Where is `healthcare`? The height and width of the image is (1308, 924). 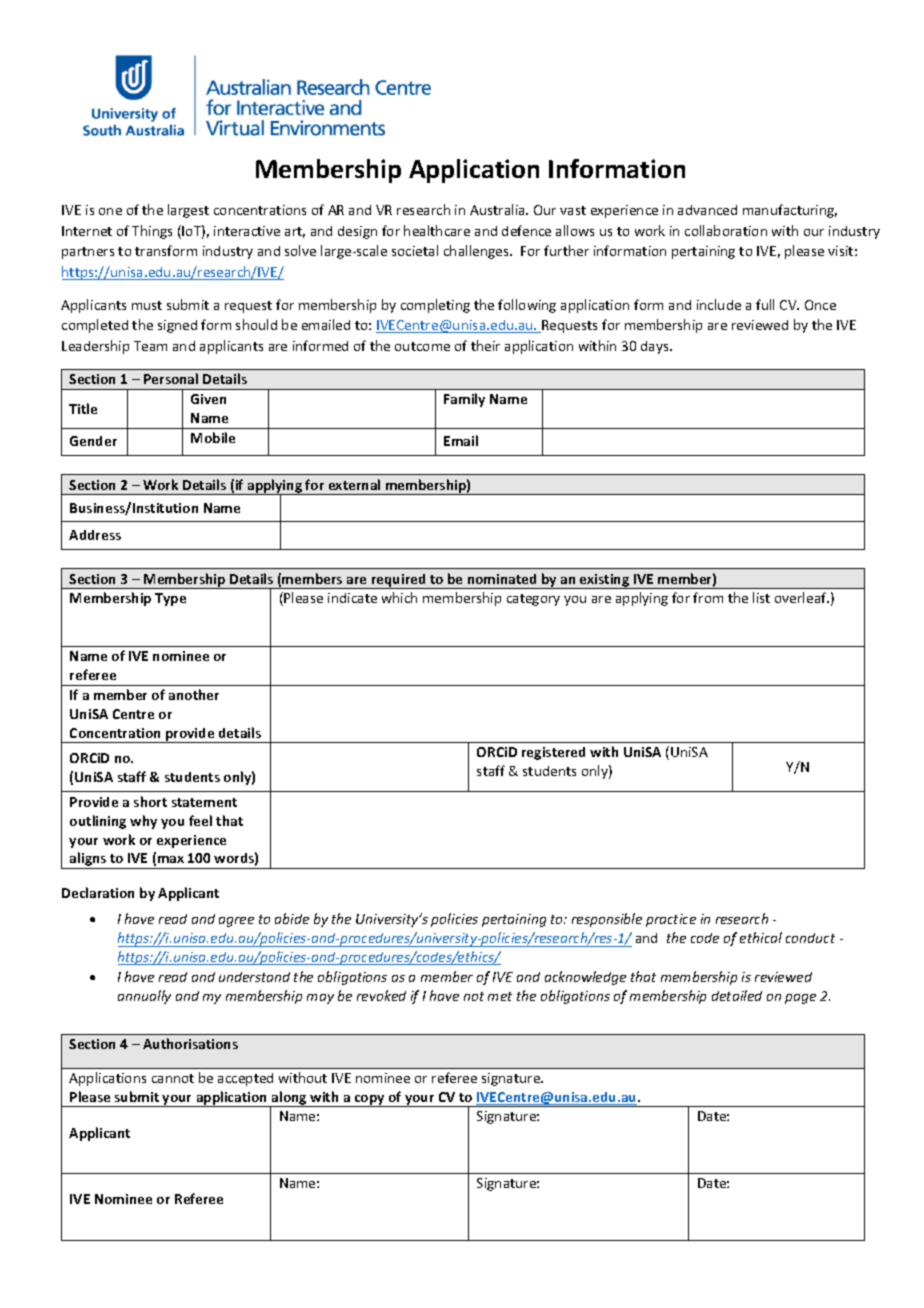 healthcare is located at coordinates (437, 230).
